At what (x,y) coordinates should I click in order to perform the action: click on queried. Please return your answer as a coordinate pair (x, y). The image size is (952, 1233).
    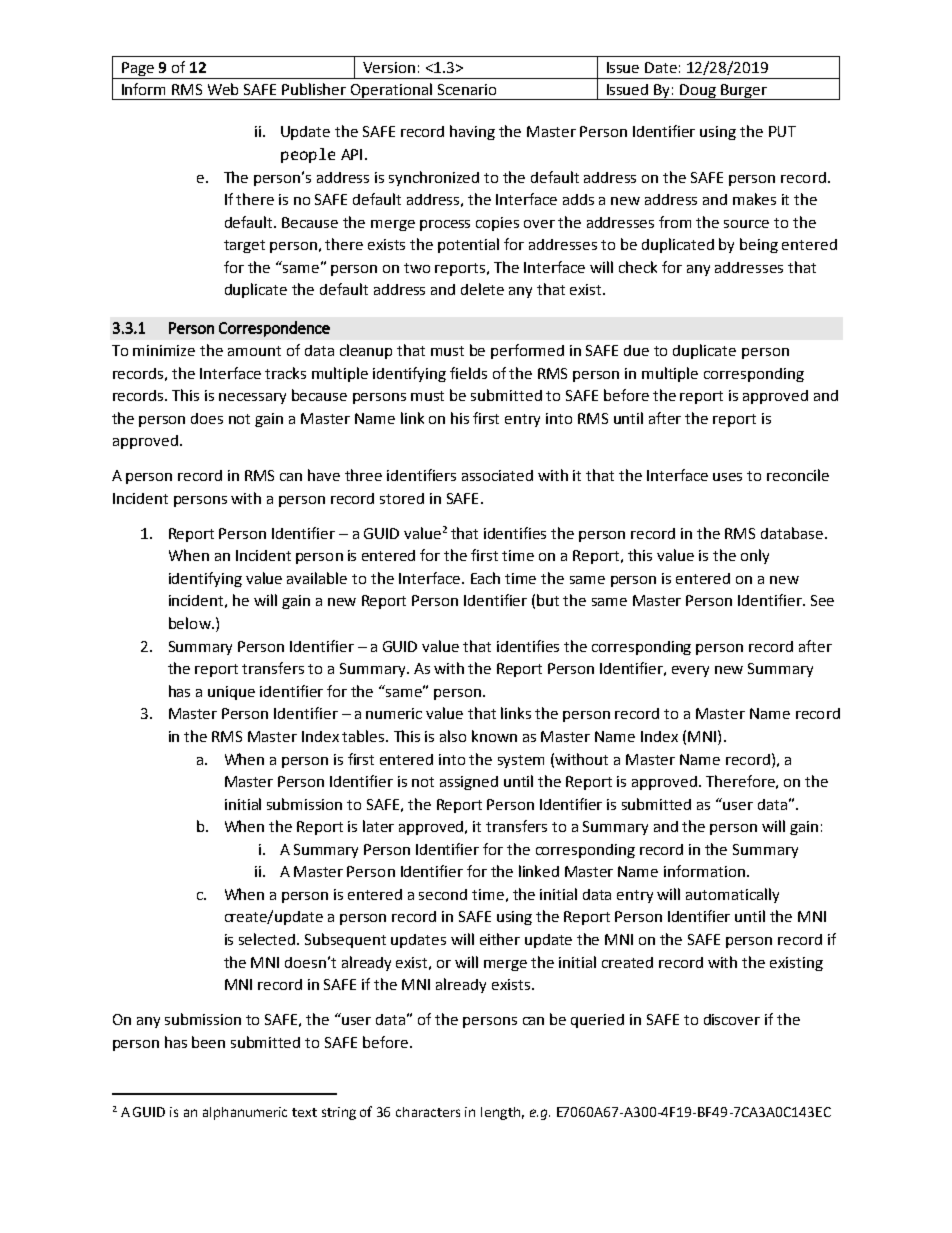
    Looking at the image, I should click on (597, 1021).
